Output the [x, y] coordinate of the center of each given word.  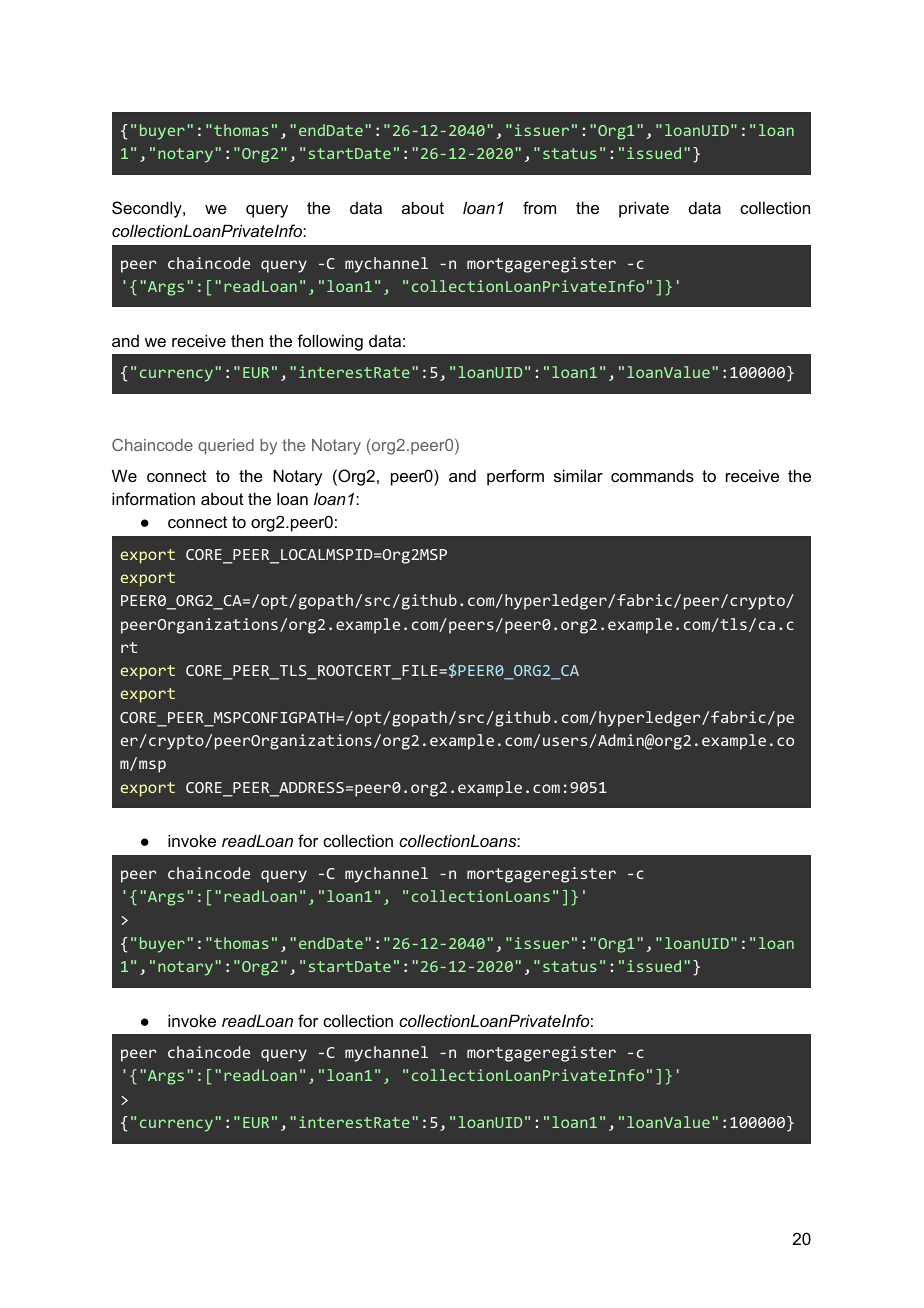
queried [226, 447]
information [153, 498]
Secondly [148, 209]
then [247, 340]
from [539, 207]
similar [578, 475]
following [330, 342]
